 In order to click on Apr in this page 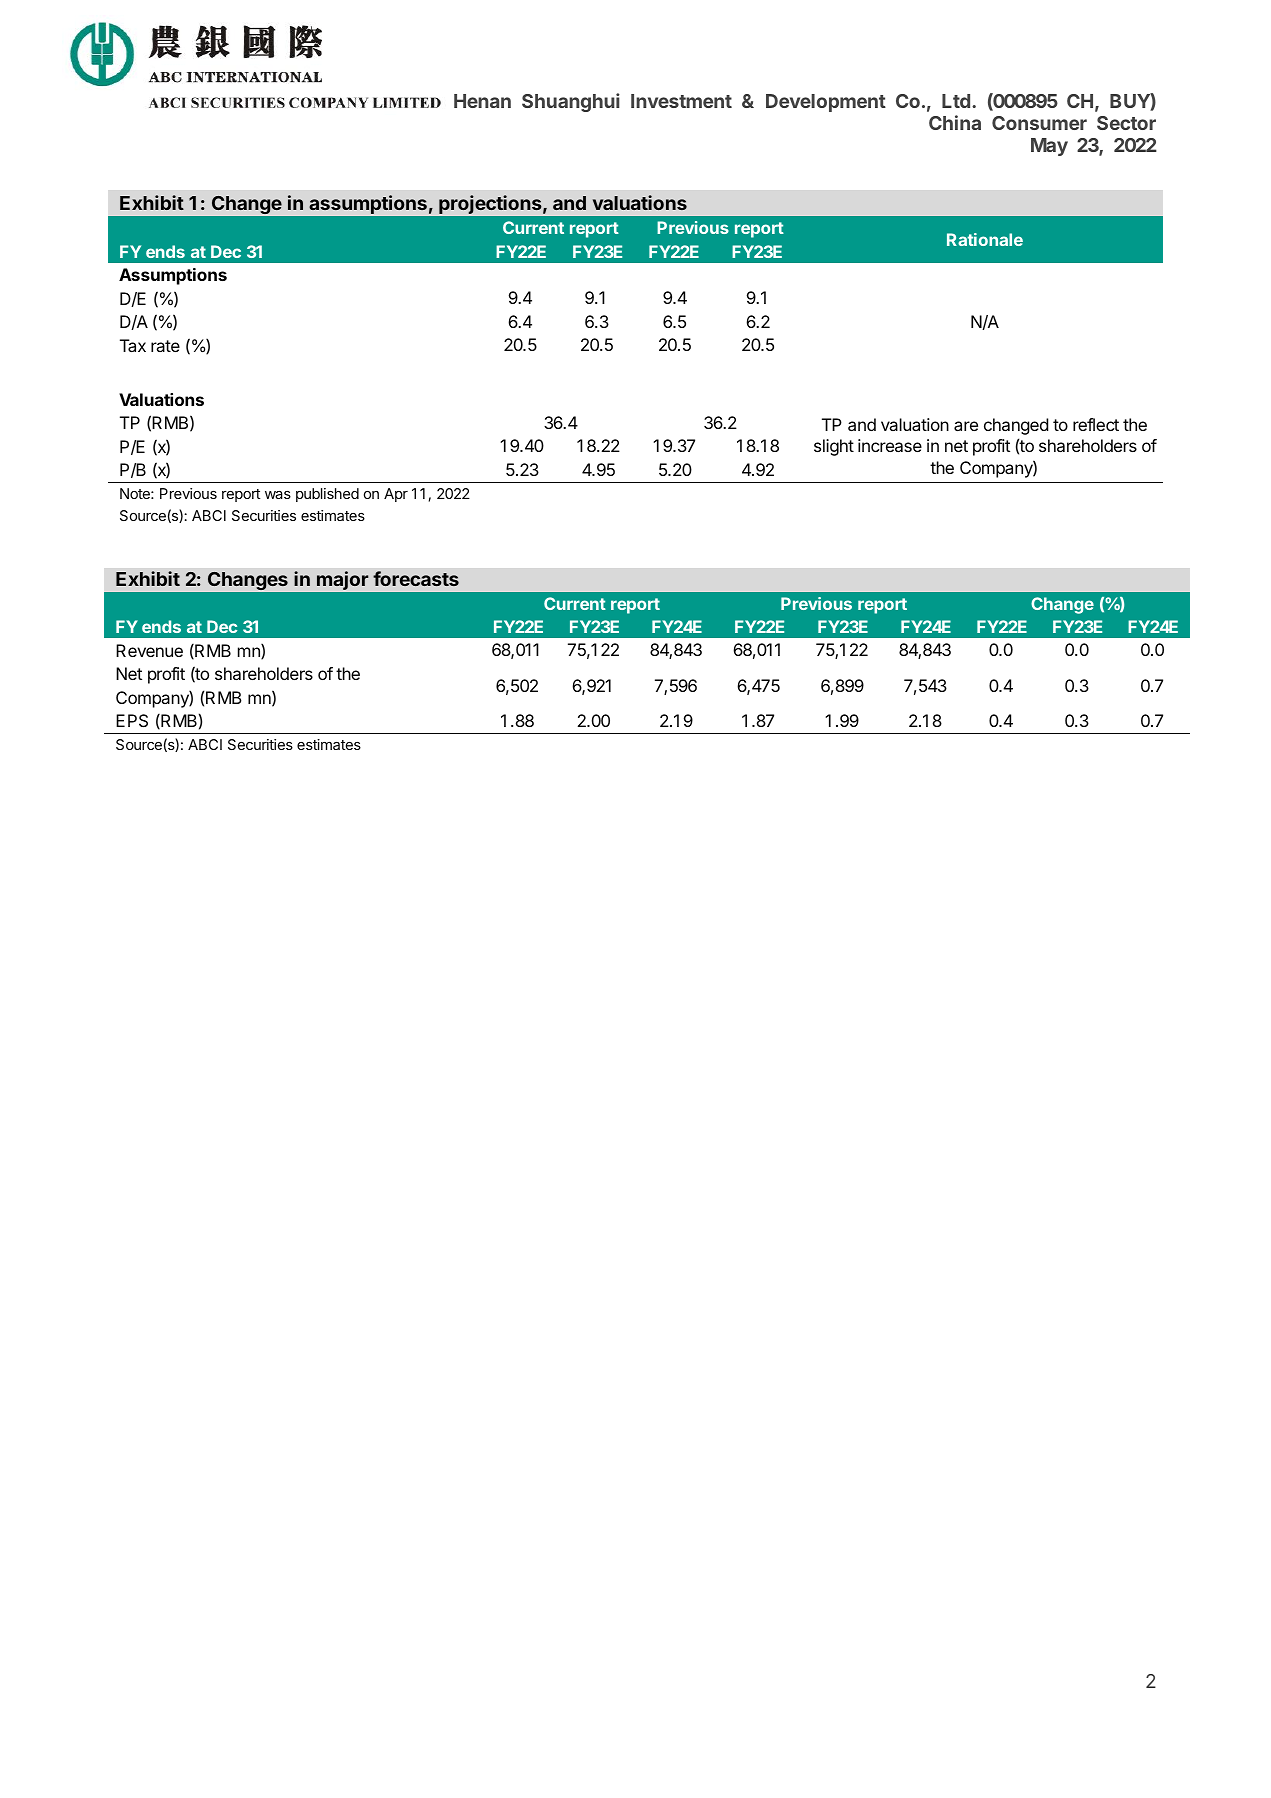, I will do `click(396, 495)`.
